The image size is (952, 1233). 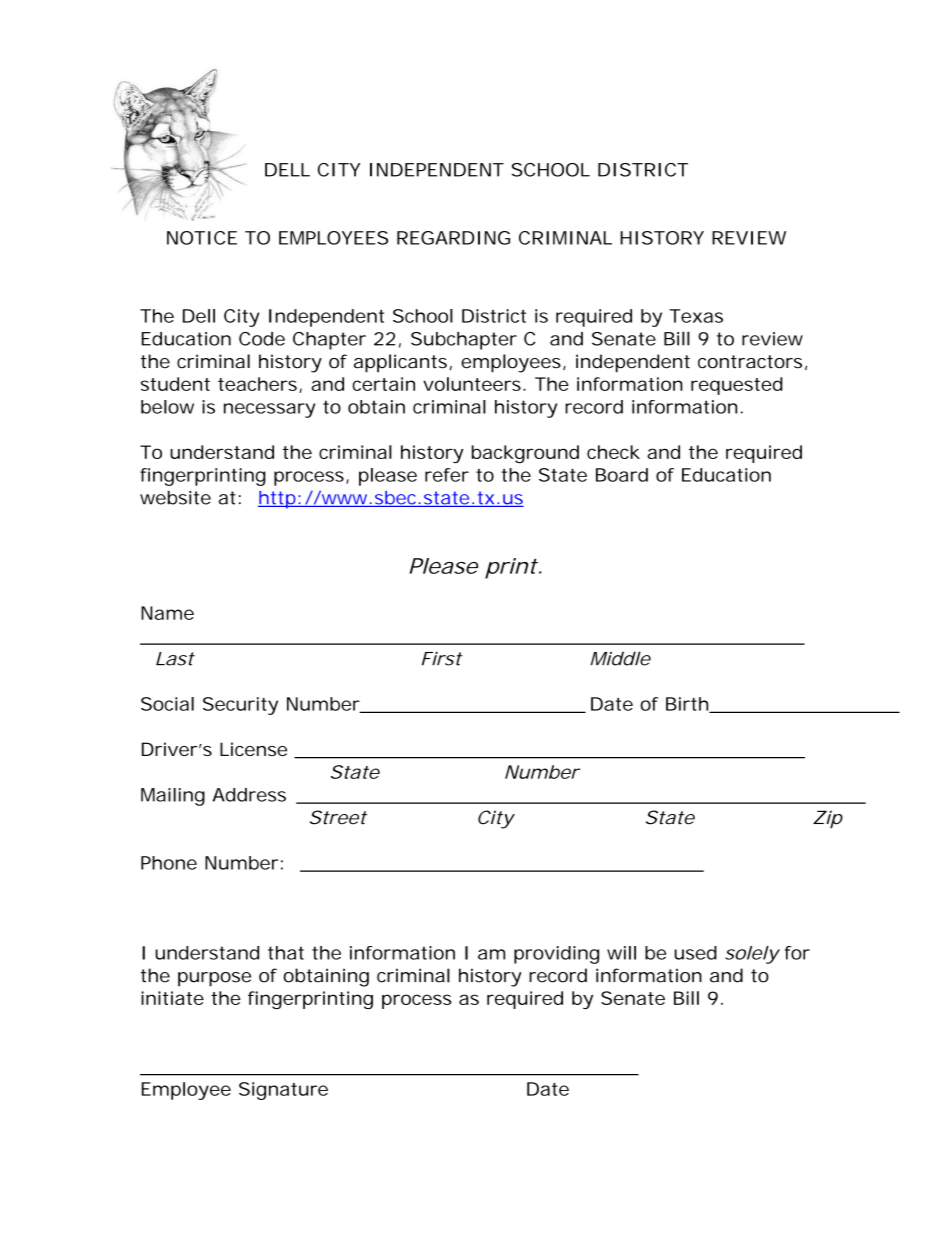 I want to click on REGARDING, so click(x=453, y=238).
